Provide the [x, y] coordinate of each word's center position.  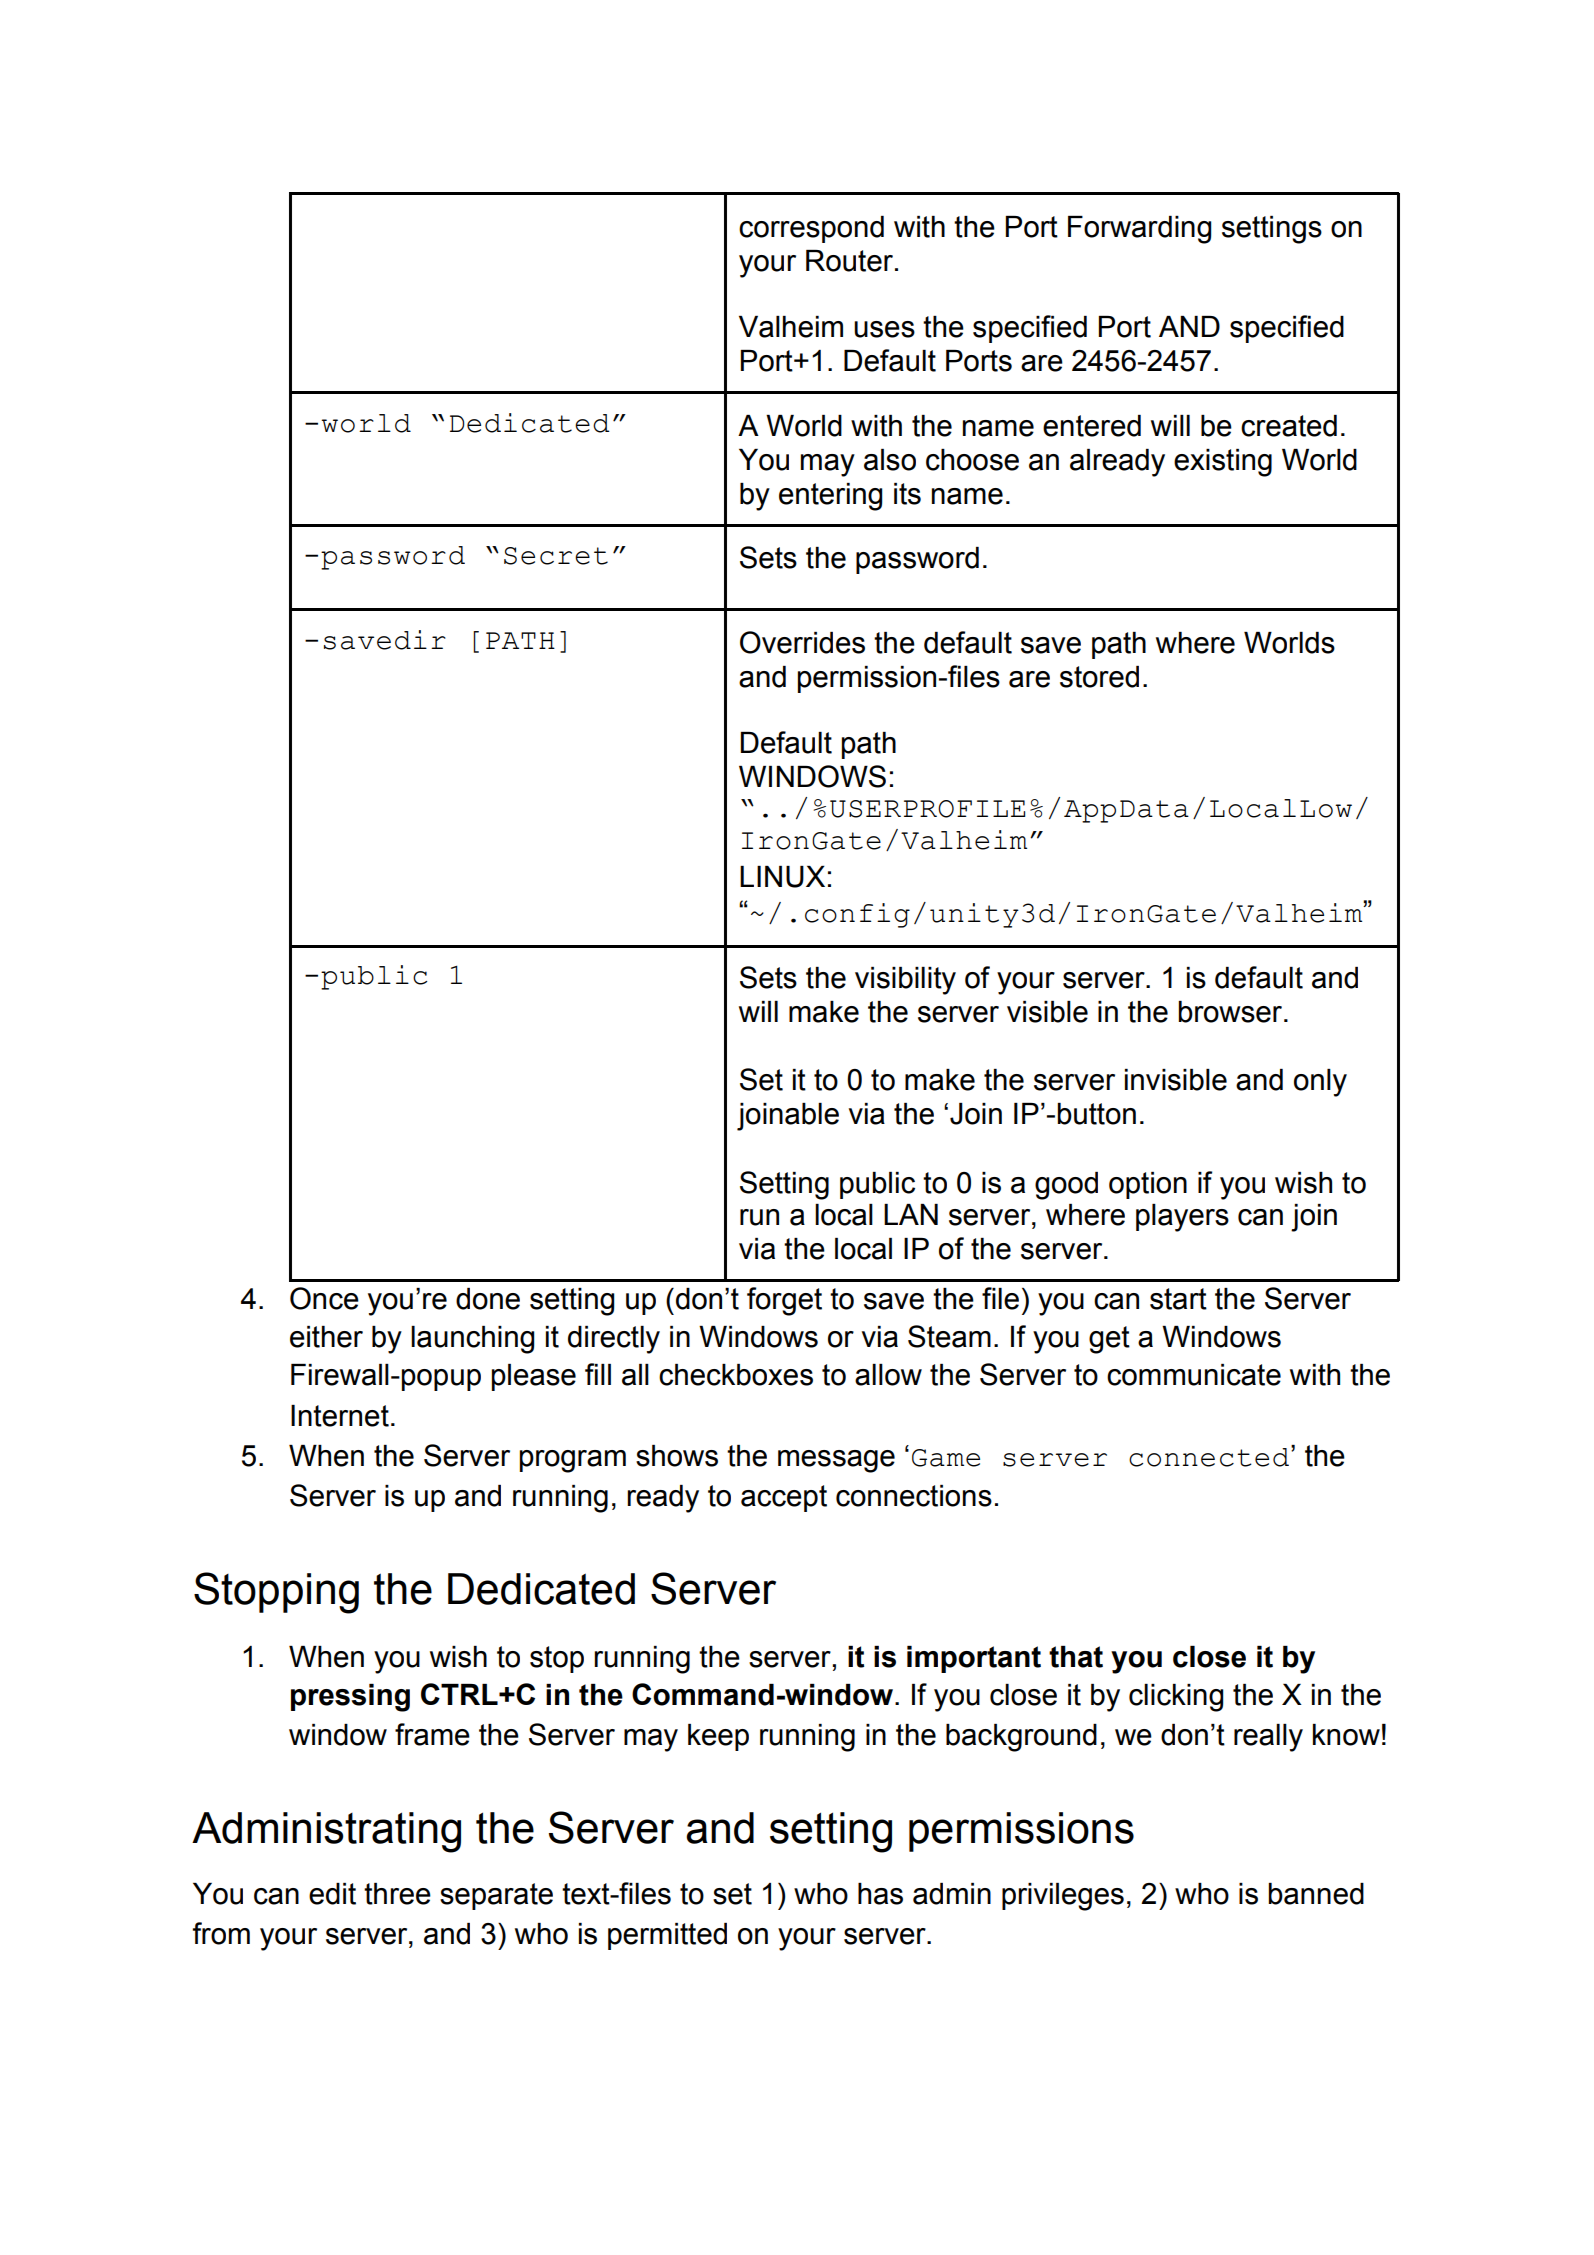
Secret [556, 556]
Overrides [802, 642]
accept [784, 1498]
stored [1099, 677]
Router [849, 261]
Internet [340, 1416]
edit [332, 1894]
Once [324, 1298]
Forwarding [1139, 230]
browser [1231, 1012]
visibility [905, 981]
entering [830, 497]
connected [1210, 1456]
